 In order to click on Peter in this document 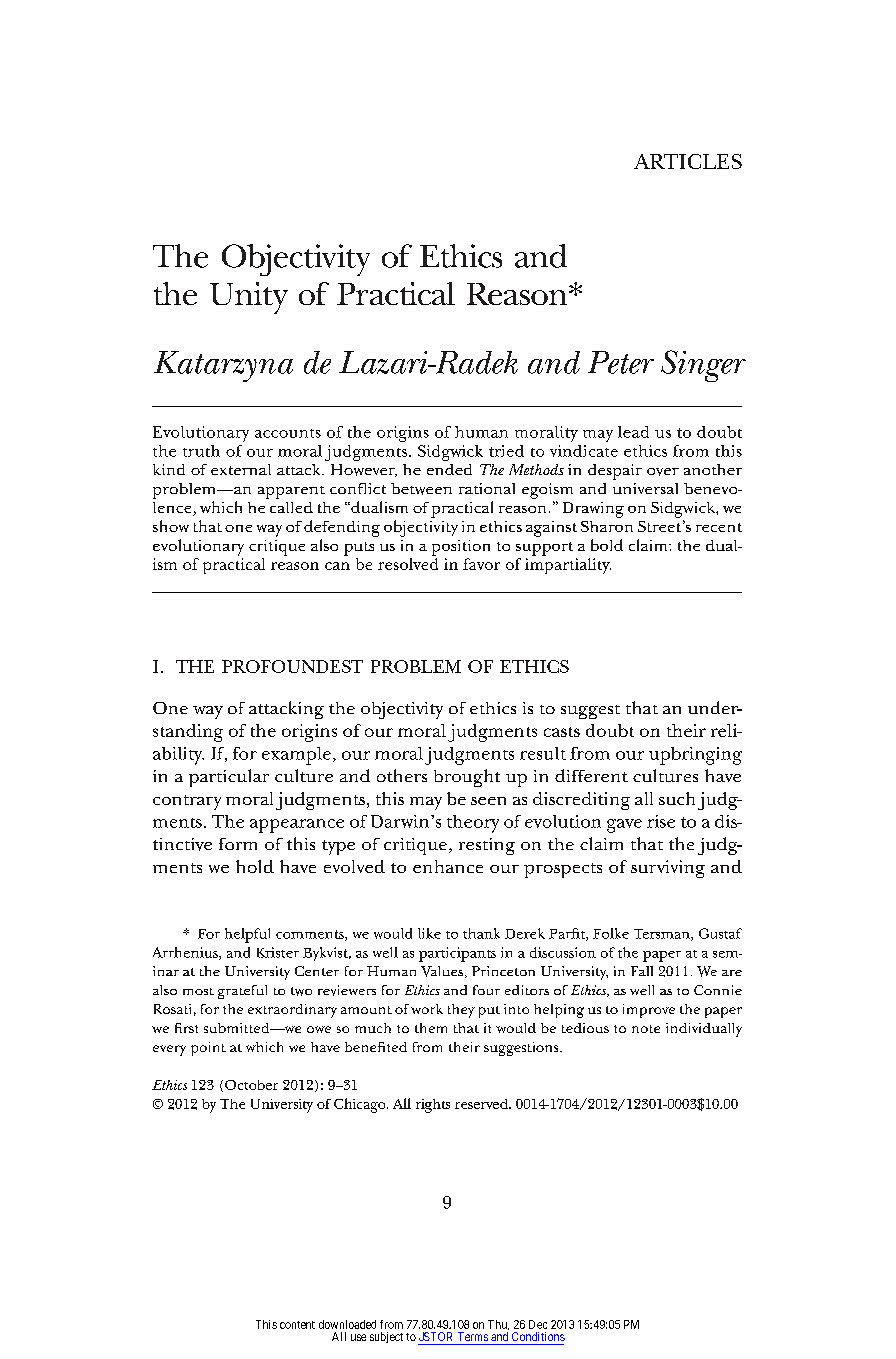, I will do `click(621, 362)`.
